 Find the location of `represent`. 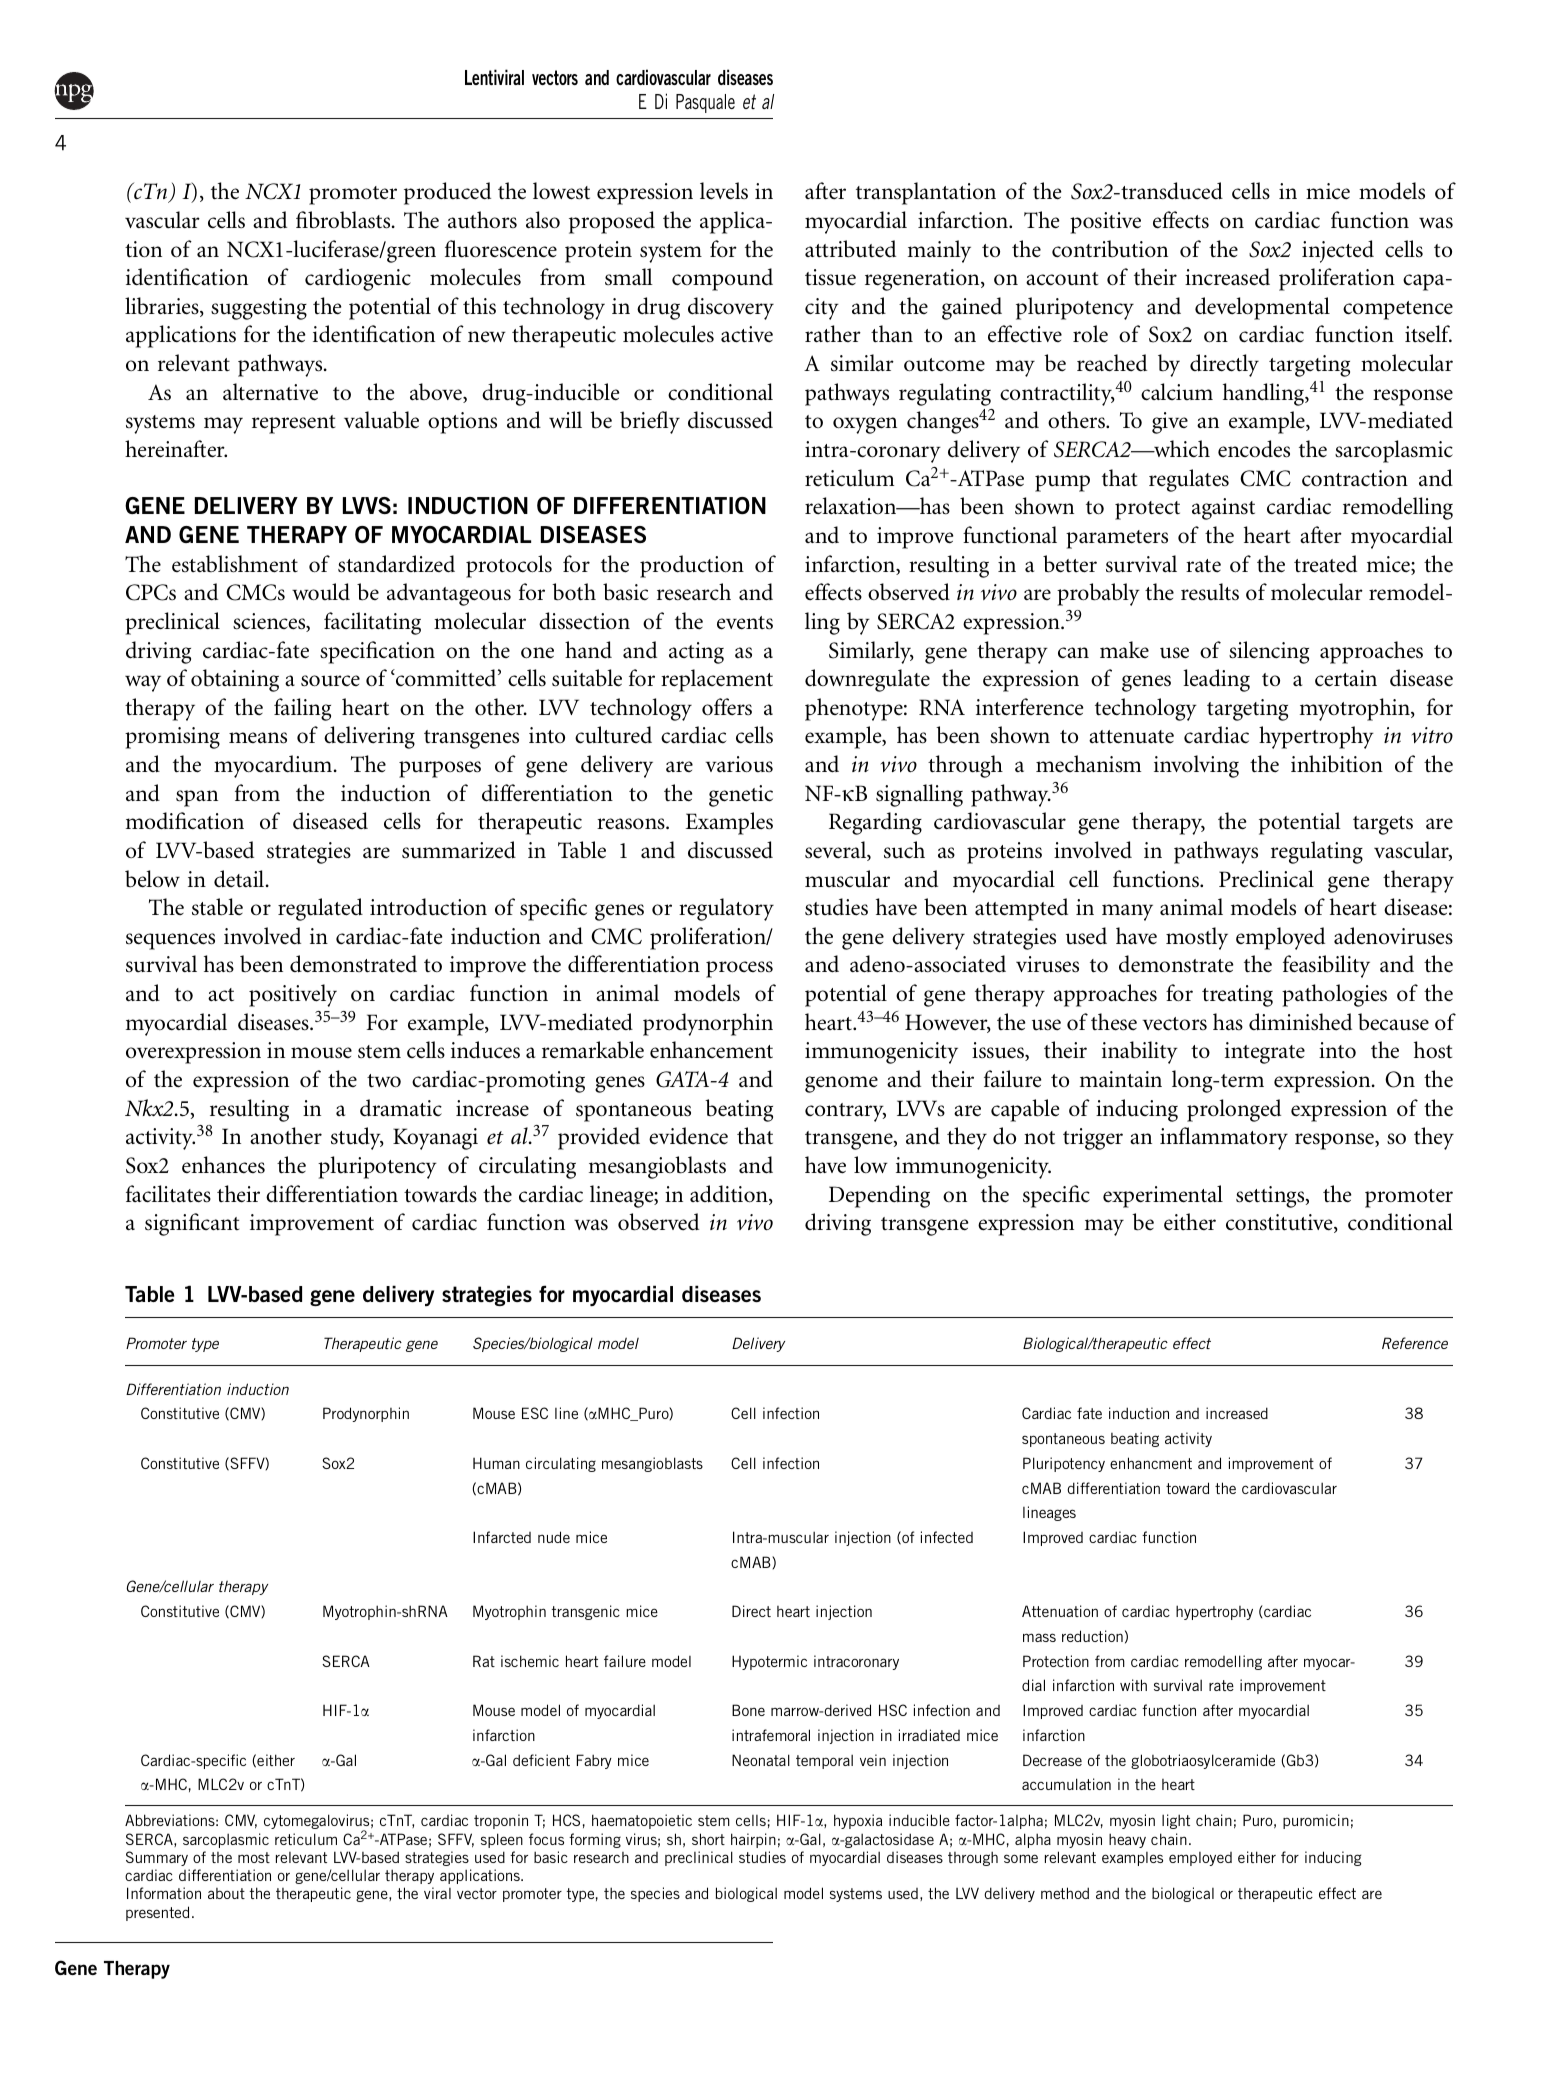

represent is located at coordinates (293, 424).
